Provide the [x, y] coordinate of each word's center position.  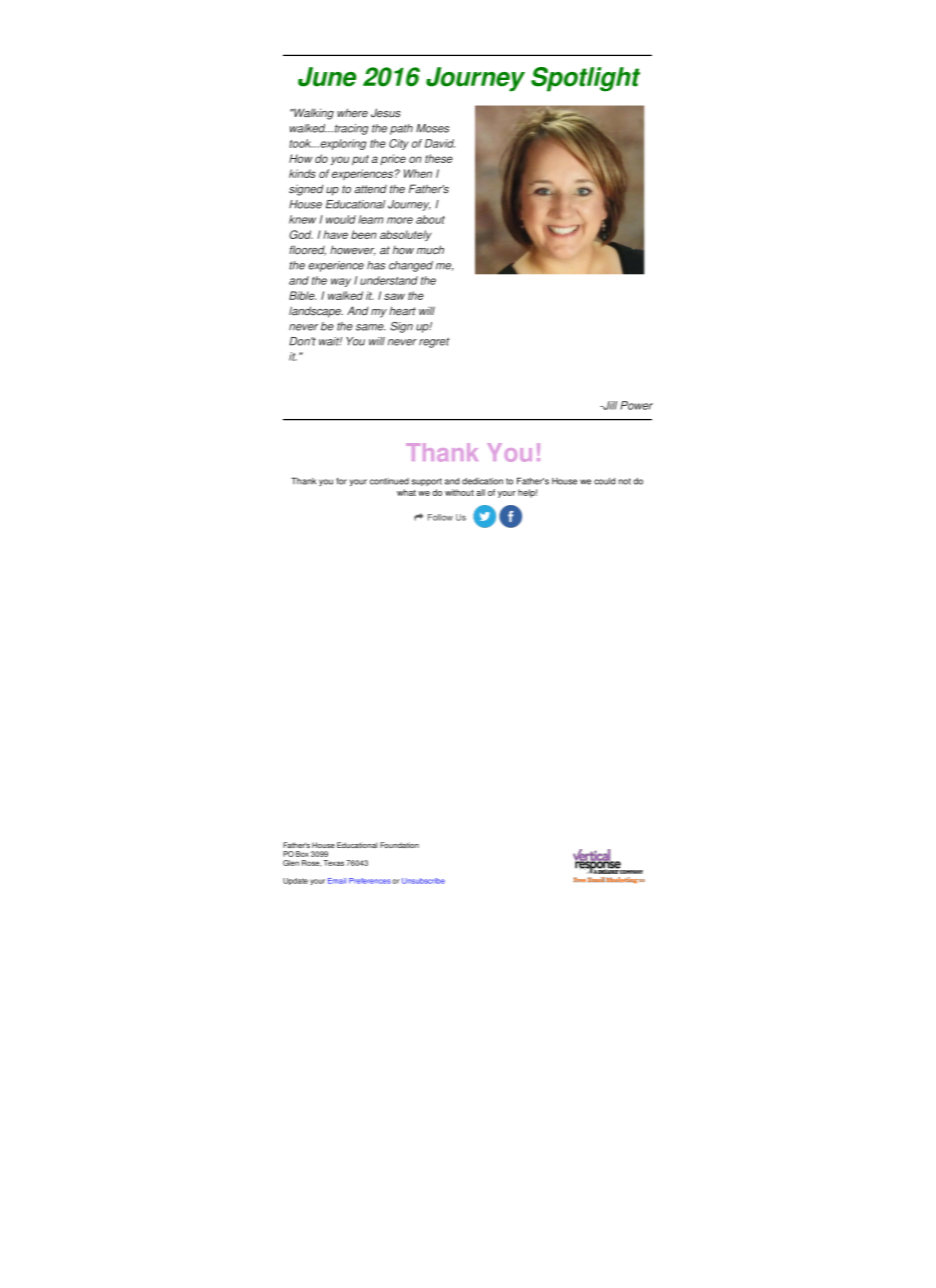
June [327, 77]
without [459, 492]
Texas [333, 863]
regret [434, 342]
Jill [609, 405]
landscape [316, 312]
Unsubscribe [423, 881]
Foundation [399, 845]
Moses [432, 128]
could [604, 481]
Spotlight [585, 79]
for [341, 481]
